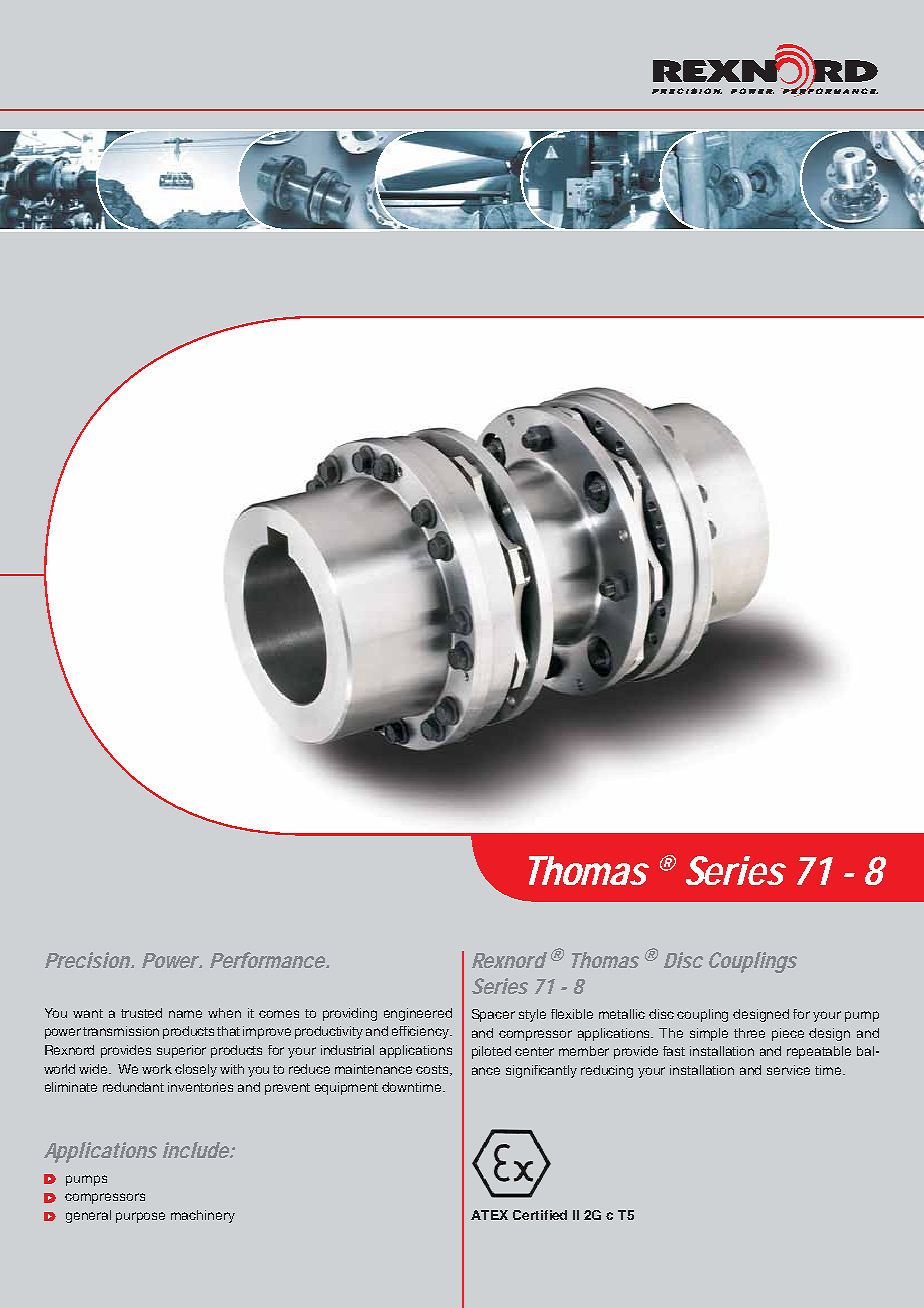 The width and height of the page is (924, 1308). Describe the element at coordinates (418, 1014) in the page. I see `engineered` at that location.
